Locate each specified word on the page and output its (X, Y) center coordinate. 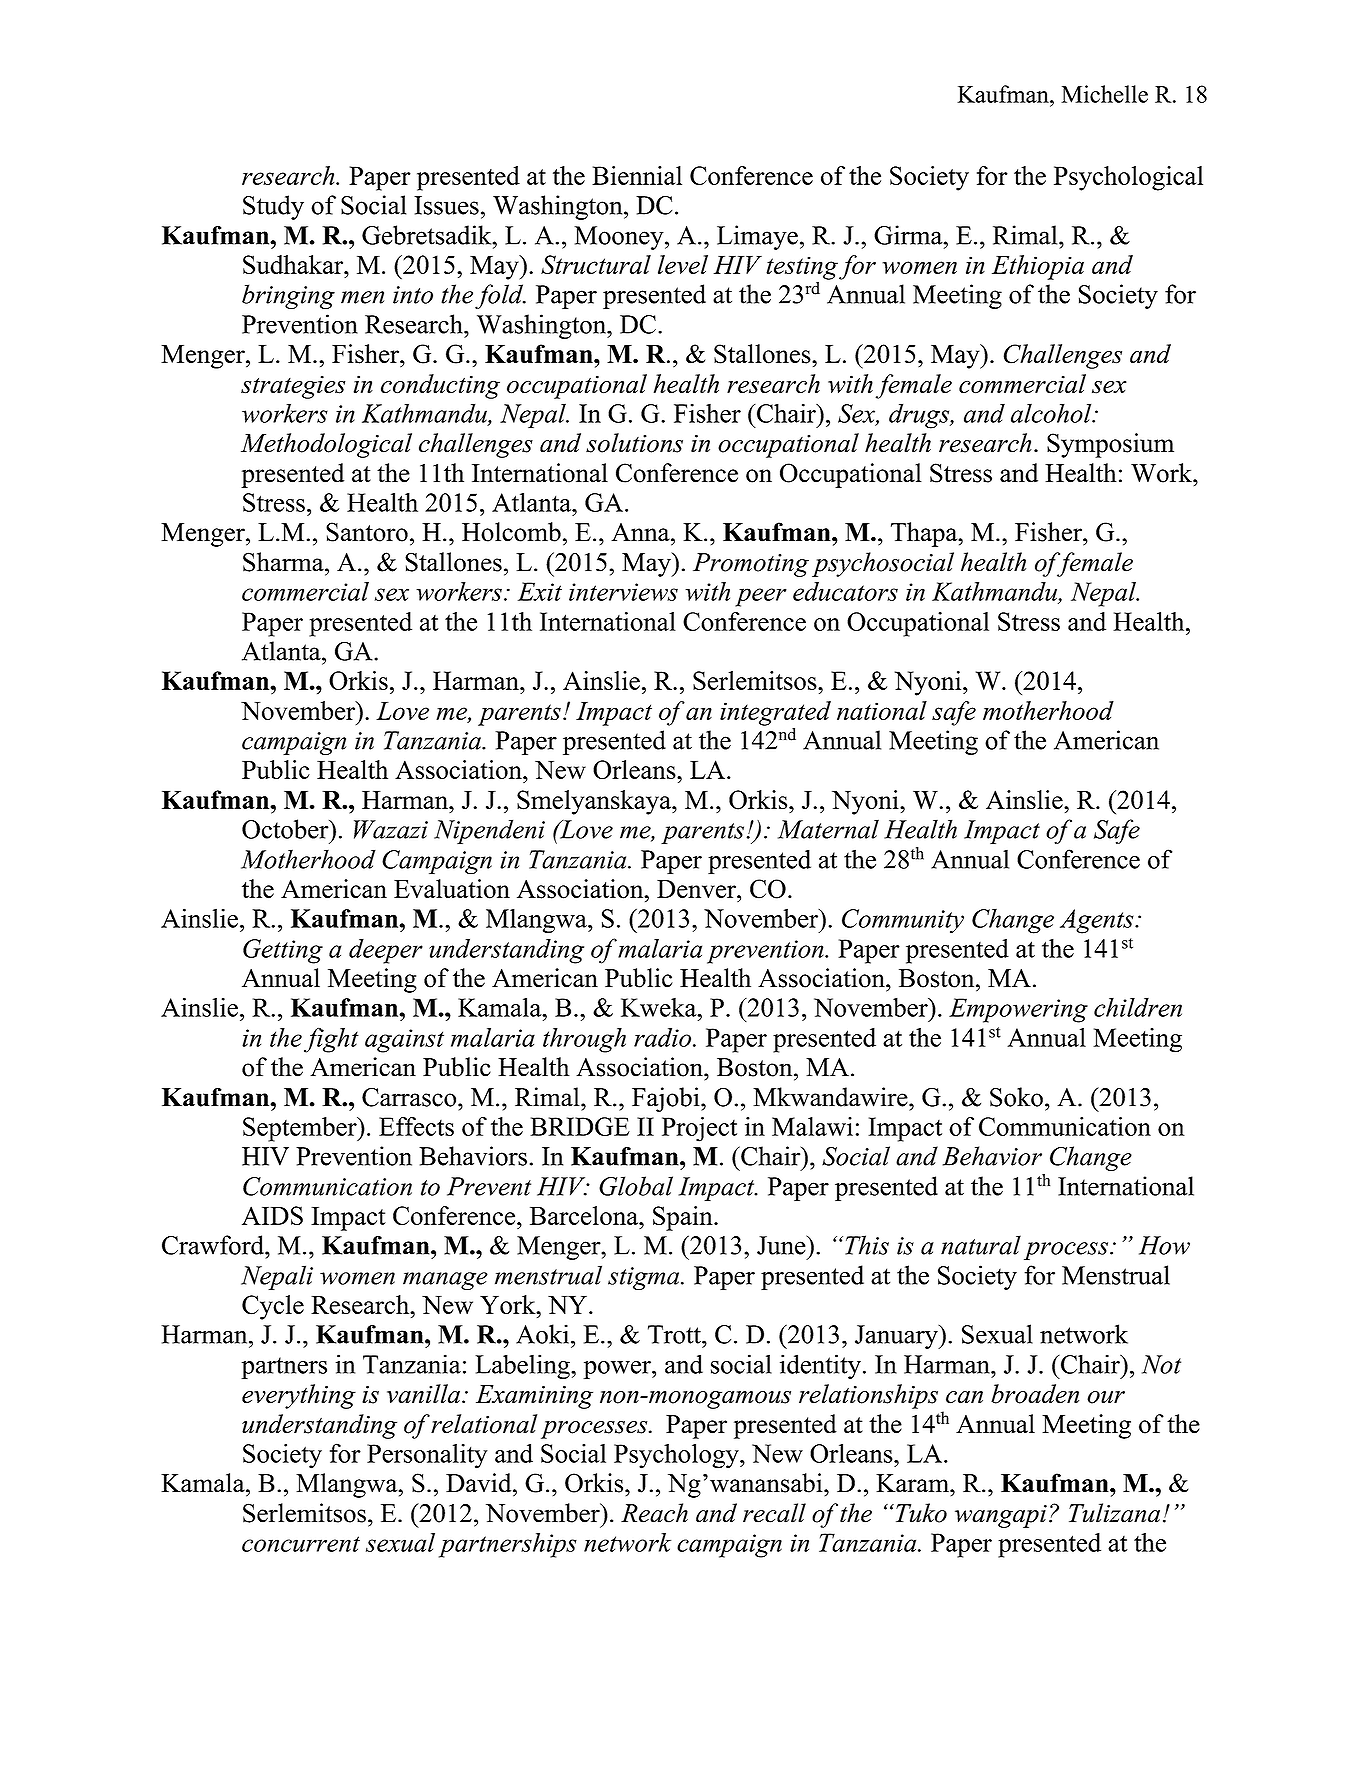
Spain (684, 1218)
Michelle (1104, 94)
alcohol (1052, 413)
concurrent (301, 1544)
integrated (775, 714)
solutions (634, 443)
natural (981, 1245)
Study (273, 207)
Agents (1098, 921)
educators (845, 591)
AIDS (272, 1215)
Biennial (637, 175)
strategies (293, 387)
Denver (697, 889)
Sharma (284, 562)
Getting (283, 951)
